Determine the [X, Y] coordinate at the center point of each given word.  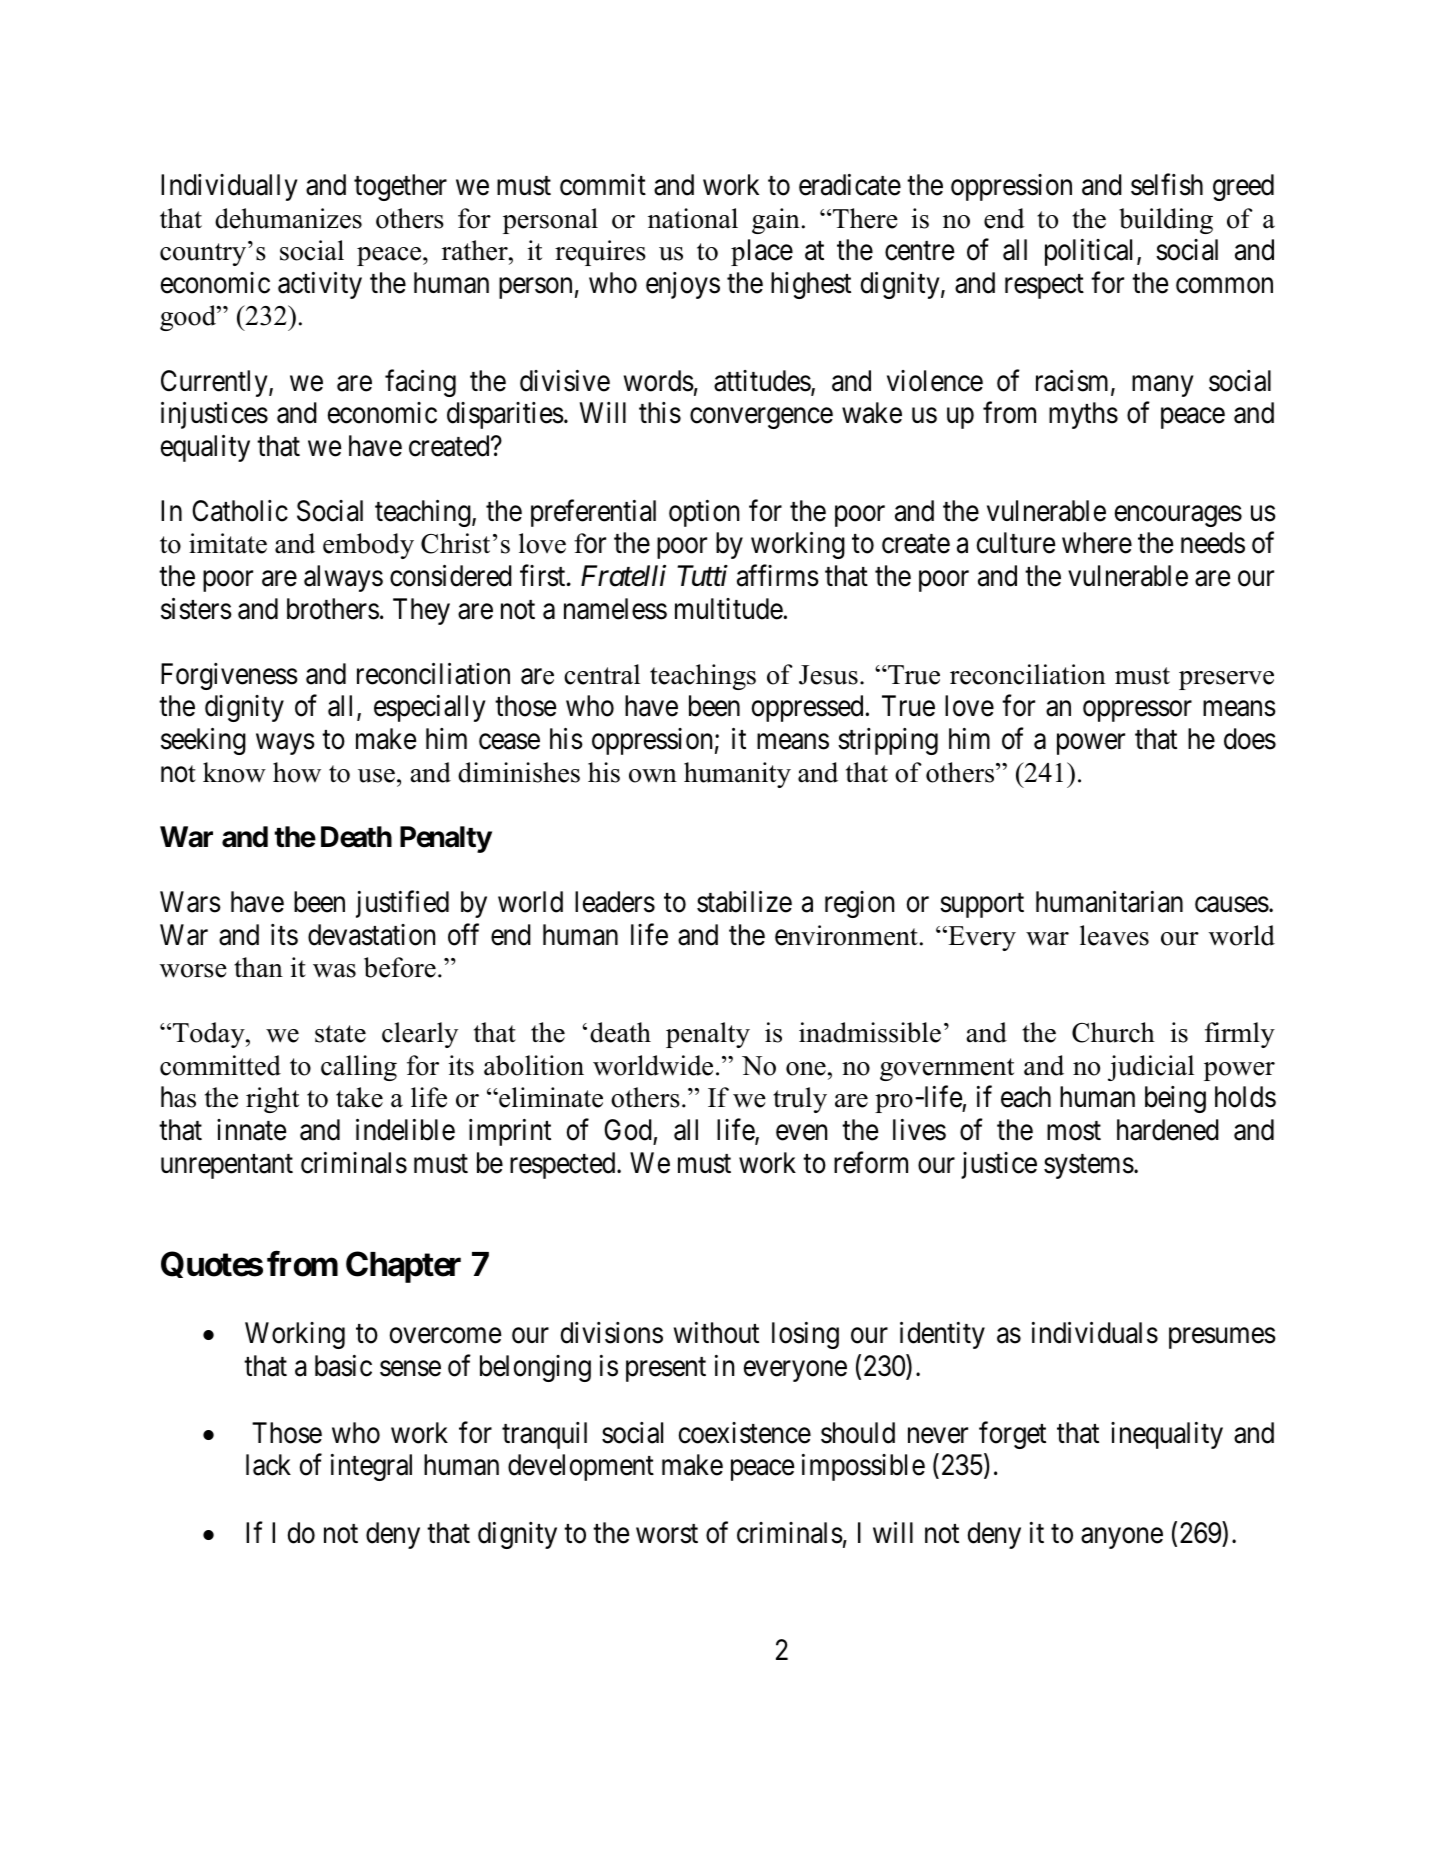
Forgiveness [229, 676]
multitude [729, 609]
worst [667, 1534]
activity [320, 285]
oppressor [1137, 711]
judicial [1151, 1068]
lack [268, 1465]
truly [800, 1100]
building [1166, 221]
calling [359, 1068]
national [693, 218]
